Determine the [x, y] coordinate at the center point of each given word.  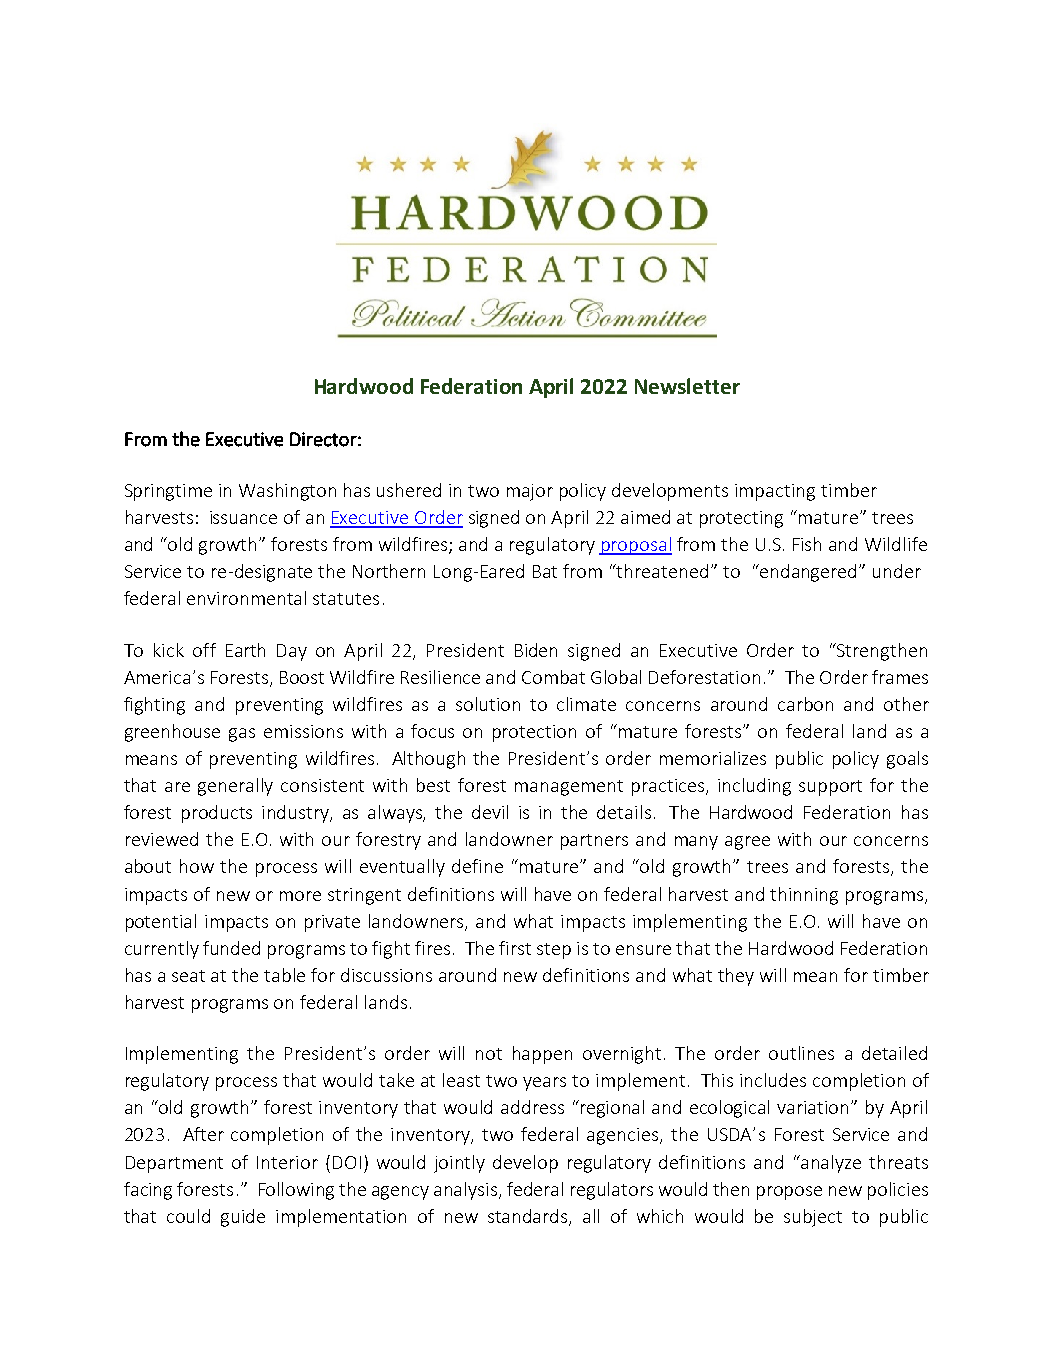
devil [490, 812]
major [530, 492]
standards [529, 1217]
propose [789, 1193]
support [830, 788]
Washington [287, 492]
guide [243, 1218]
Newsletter [687, 386]
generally [235, 787]
